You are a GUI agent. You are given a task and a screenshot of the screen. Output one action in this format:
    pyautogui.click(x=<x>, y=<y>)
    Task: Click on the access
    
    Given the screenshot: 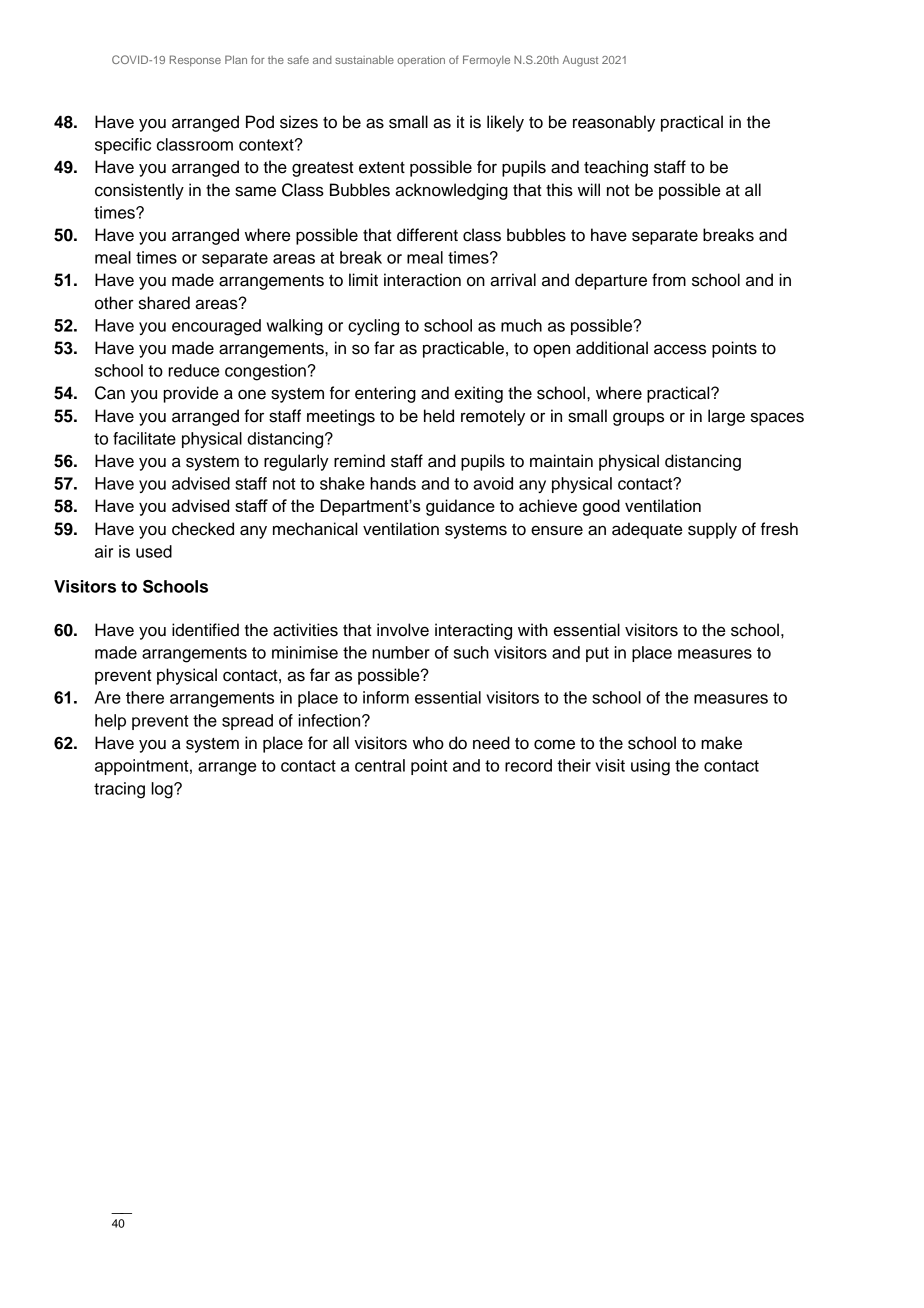 What is the action you would take?
    pyautogui.click(x=680, y=349)
